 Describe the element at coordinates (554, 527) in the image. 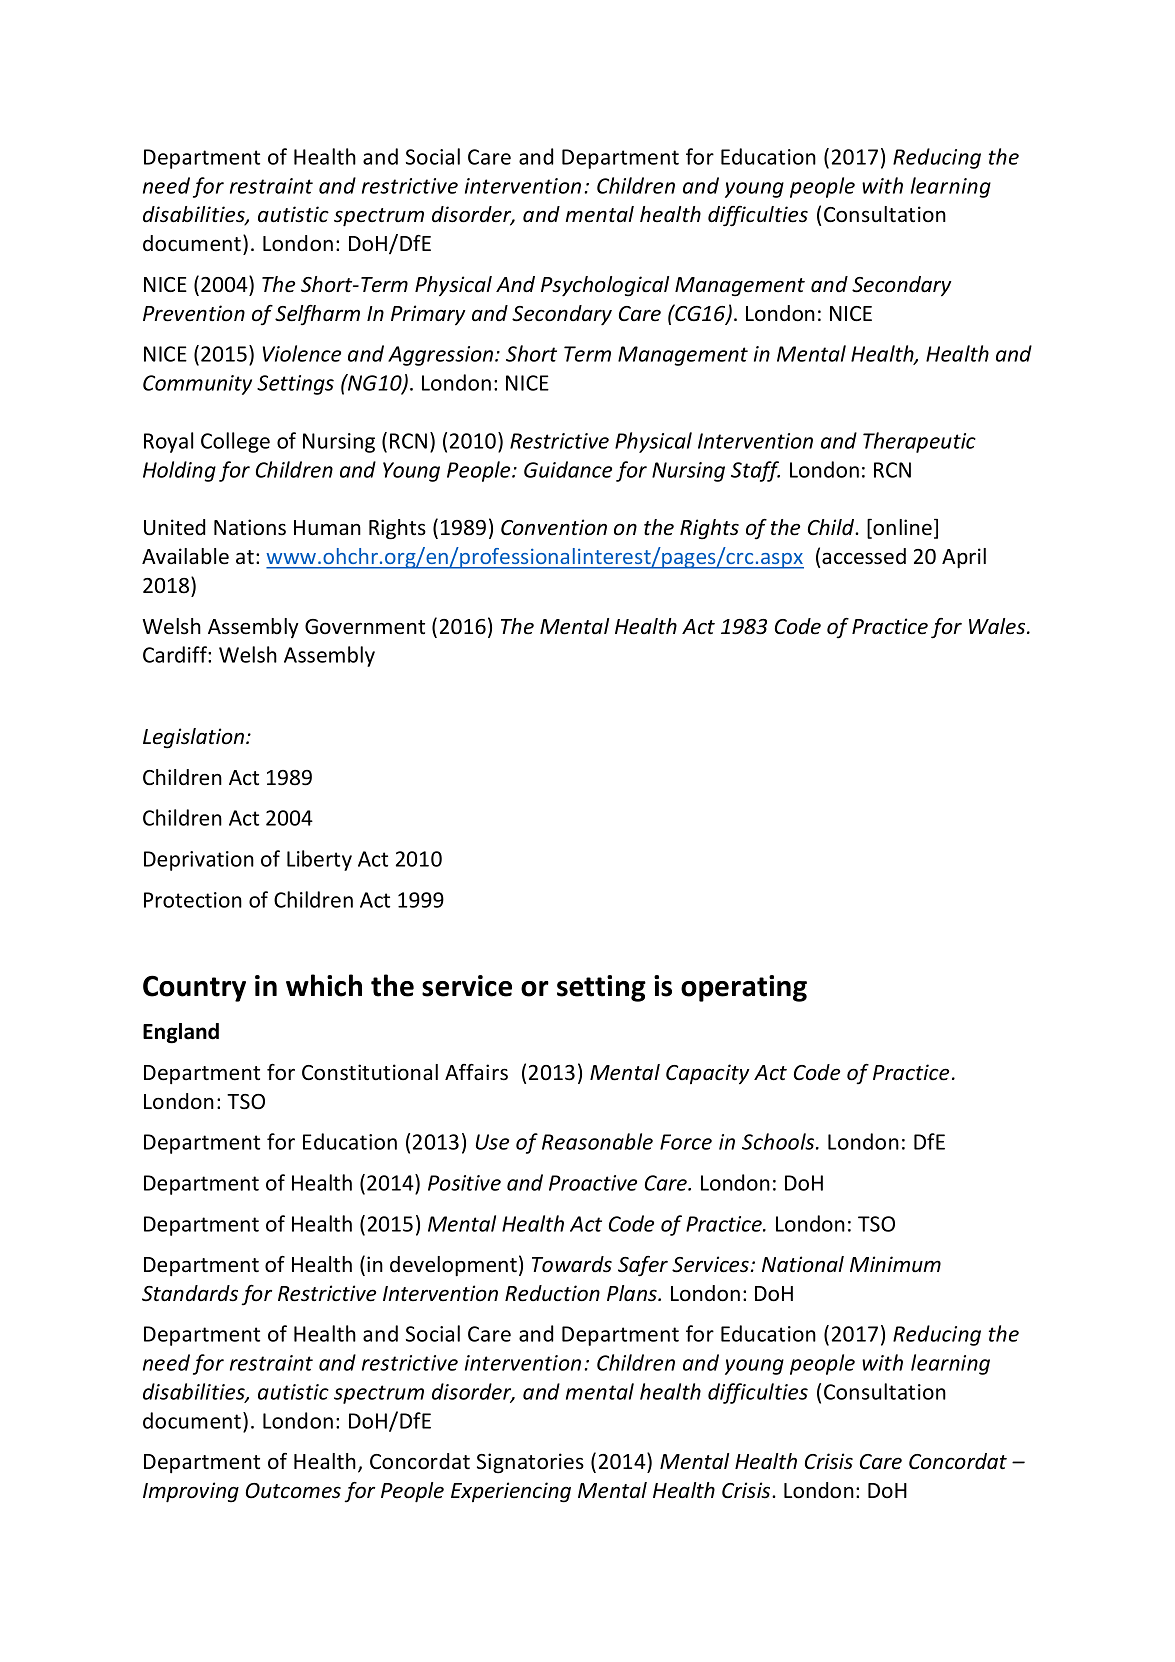

I see `Convention` at that location.
